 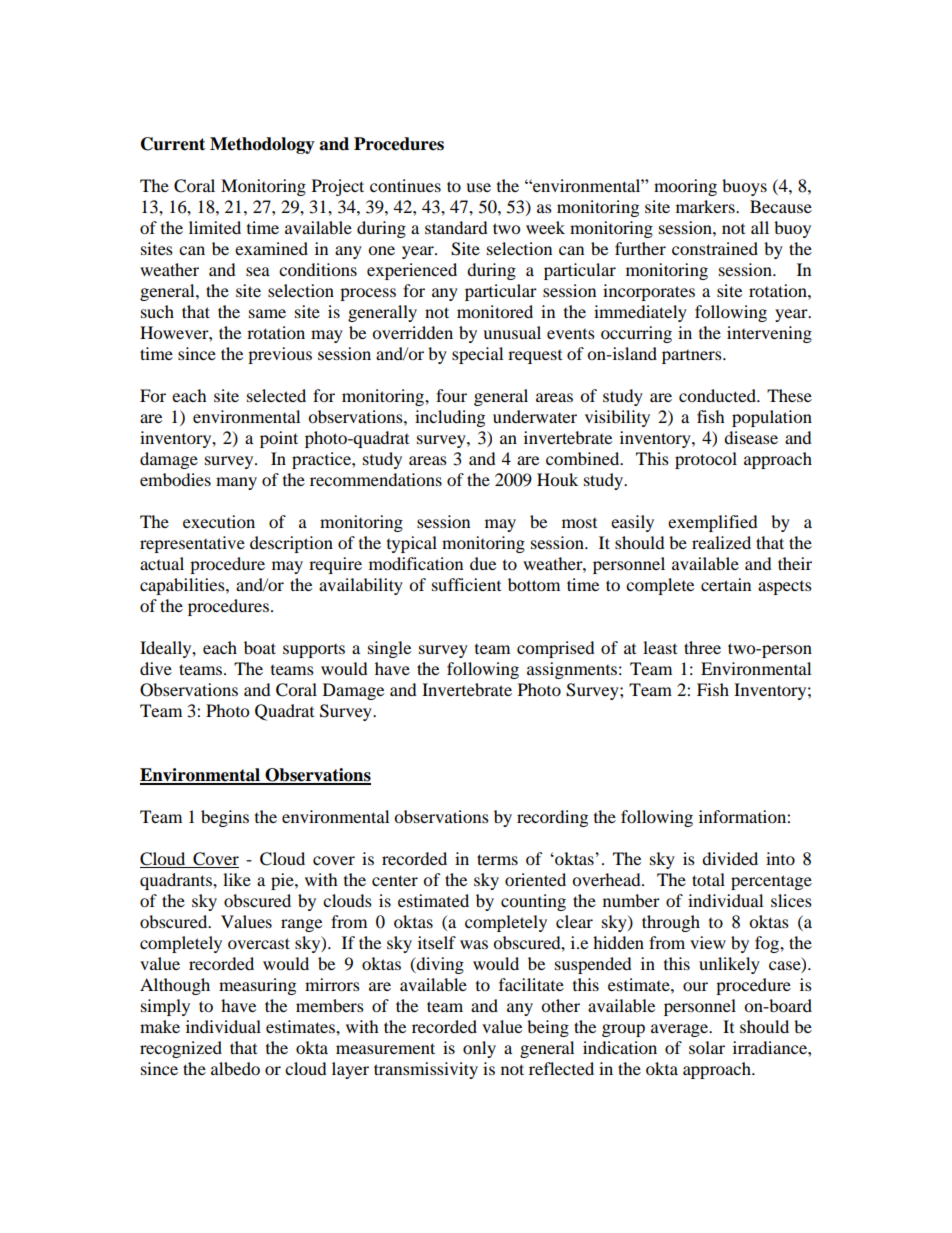 I want to click on mooring, so click(x=685, y=187).
